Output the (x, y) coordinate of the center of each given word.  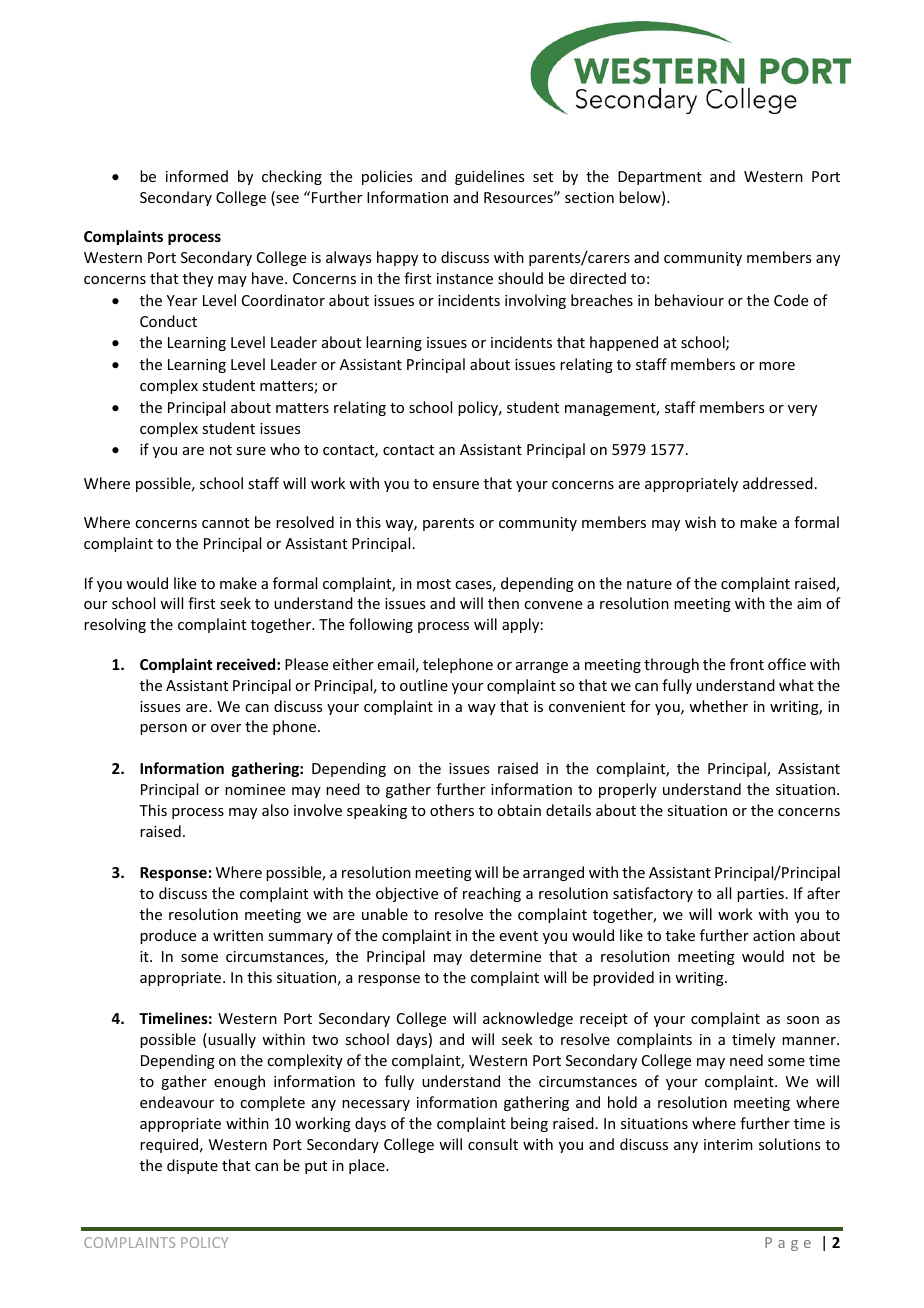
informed (197, 176)
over (226, 728)
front (747, 664)
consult (493, 1144)
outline (424, 685)
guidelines (489, 177)
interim (728, 1144)
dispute (192, 1166)
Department (660, 178)
